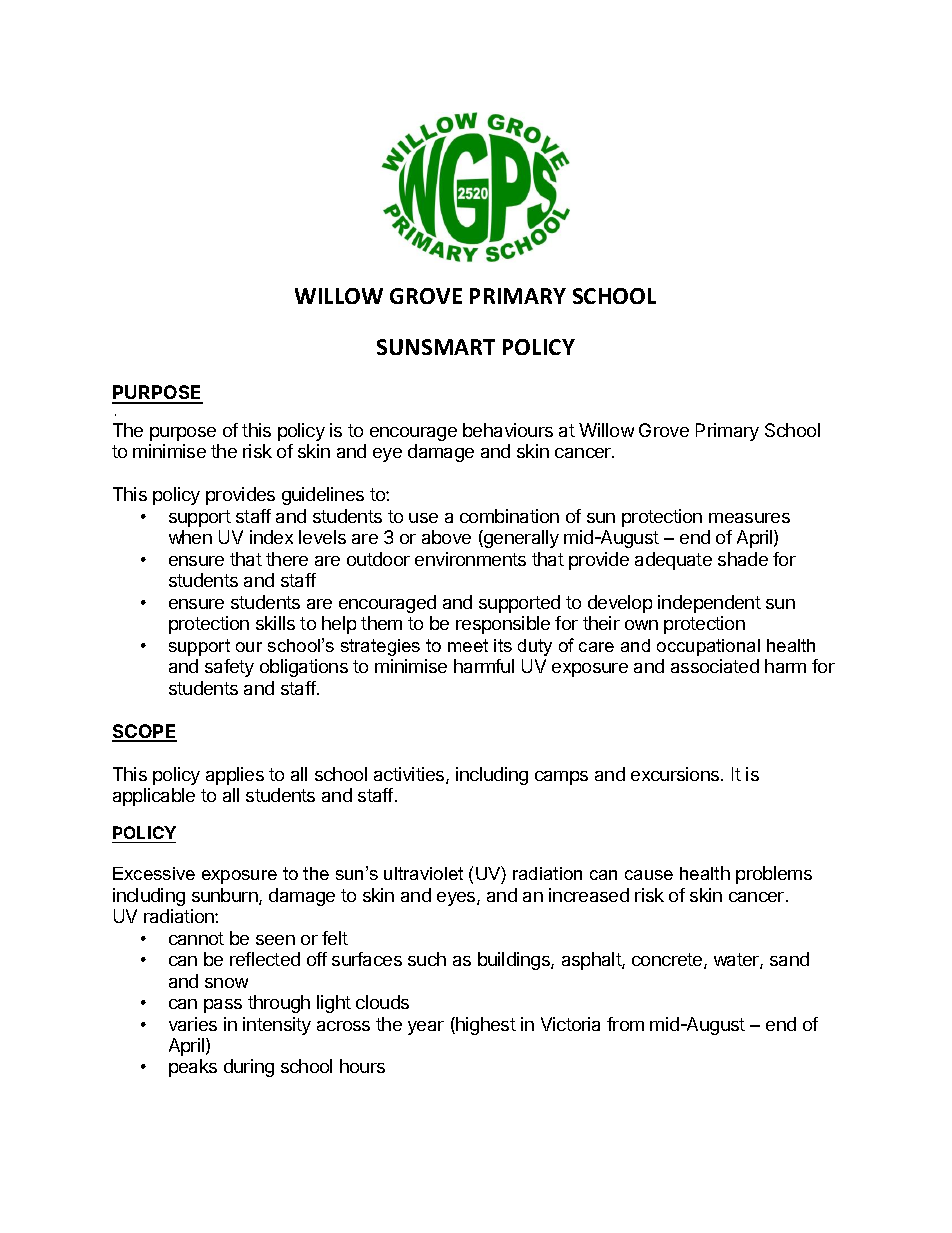  What do you see at coordinates (774, 875) in the screenshot?
I see `problems` at bounding box center [774, 875].
